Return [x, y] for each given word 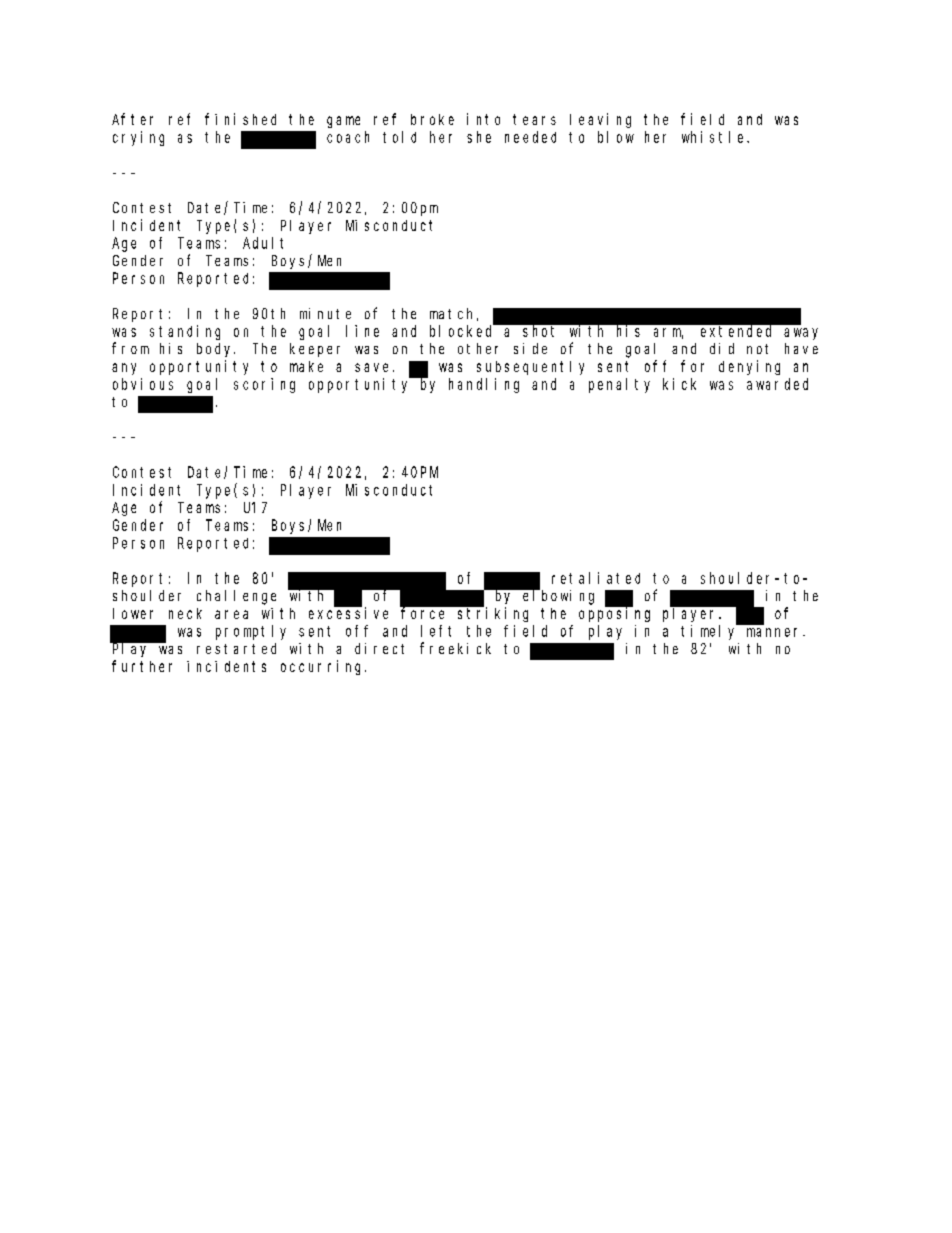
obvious [143, 384]
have [801, 348]
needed [530, 137]
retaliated [596, 578]
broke [432, 119]
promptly [251, 632]
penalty [619, 385]
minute [325, 313]
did [722, 348]
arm [668, 333]
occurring [323, 667]
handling [484, 385]
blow [616, 137]
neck [185, 613]
